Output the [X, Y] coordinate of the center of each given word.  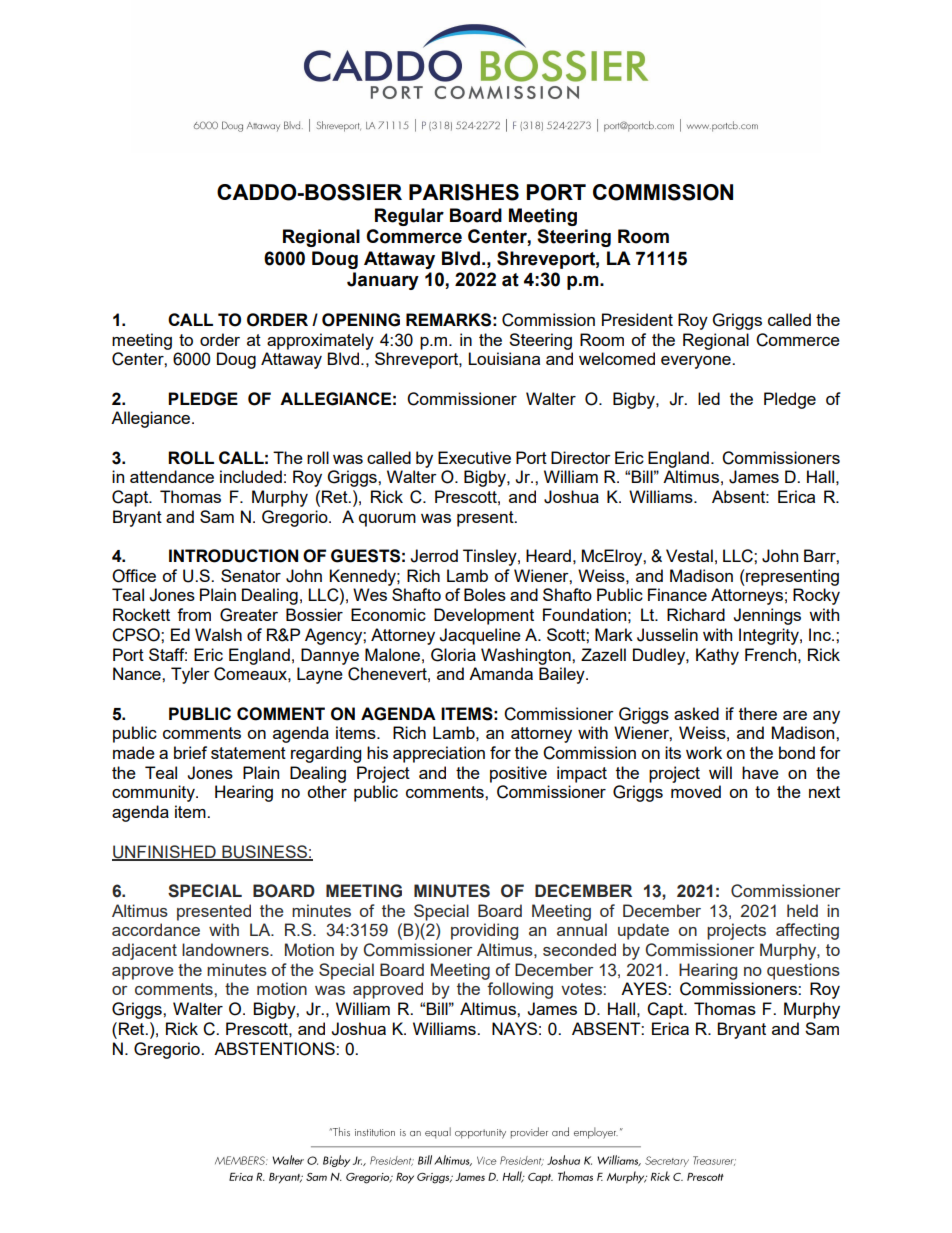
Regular [409, 217]
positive [518, 774]
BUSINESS [264, 852]
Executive [474, 457]
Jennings [767, 616]
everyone [697, 362]
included [251, 476]
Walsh [218, 634]
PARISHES [464, 192]
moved [696, 791]
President [637, 319]
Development [484, 616]
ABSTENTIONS [275, 1049]
